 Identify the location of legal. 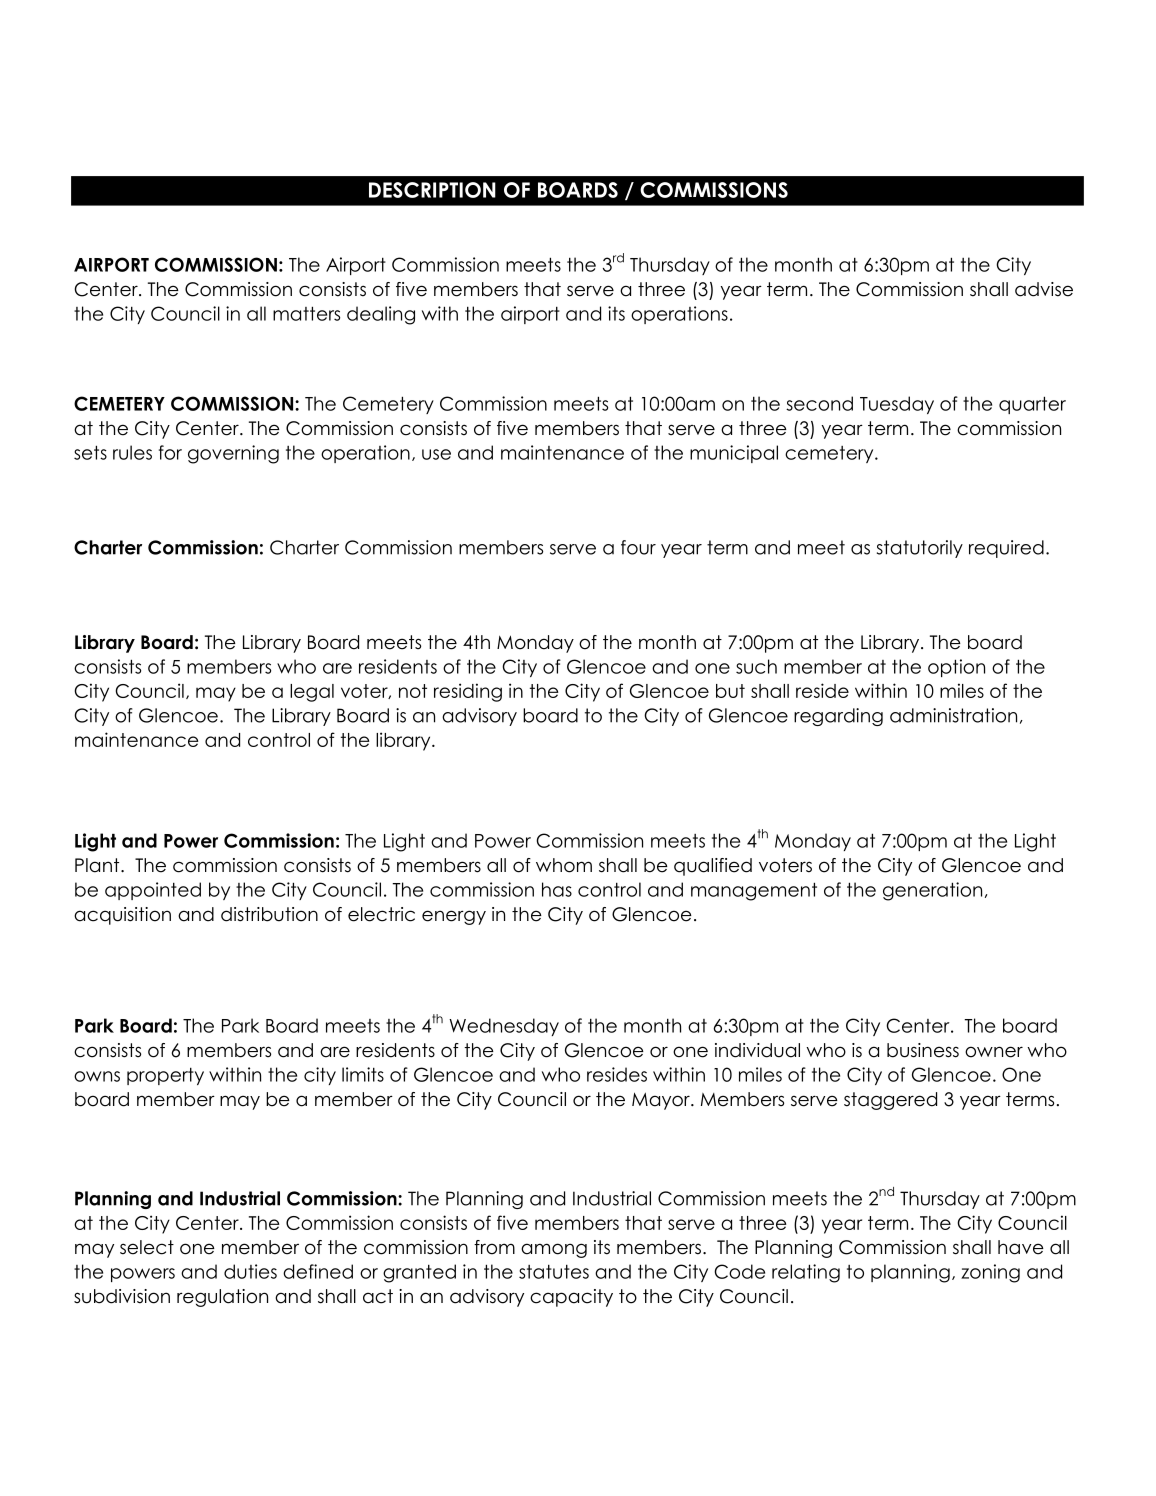
(312, 693).
